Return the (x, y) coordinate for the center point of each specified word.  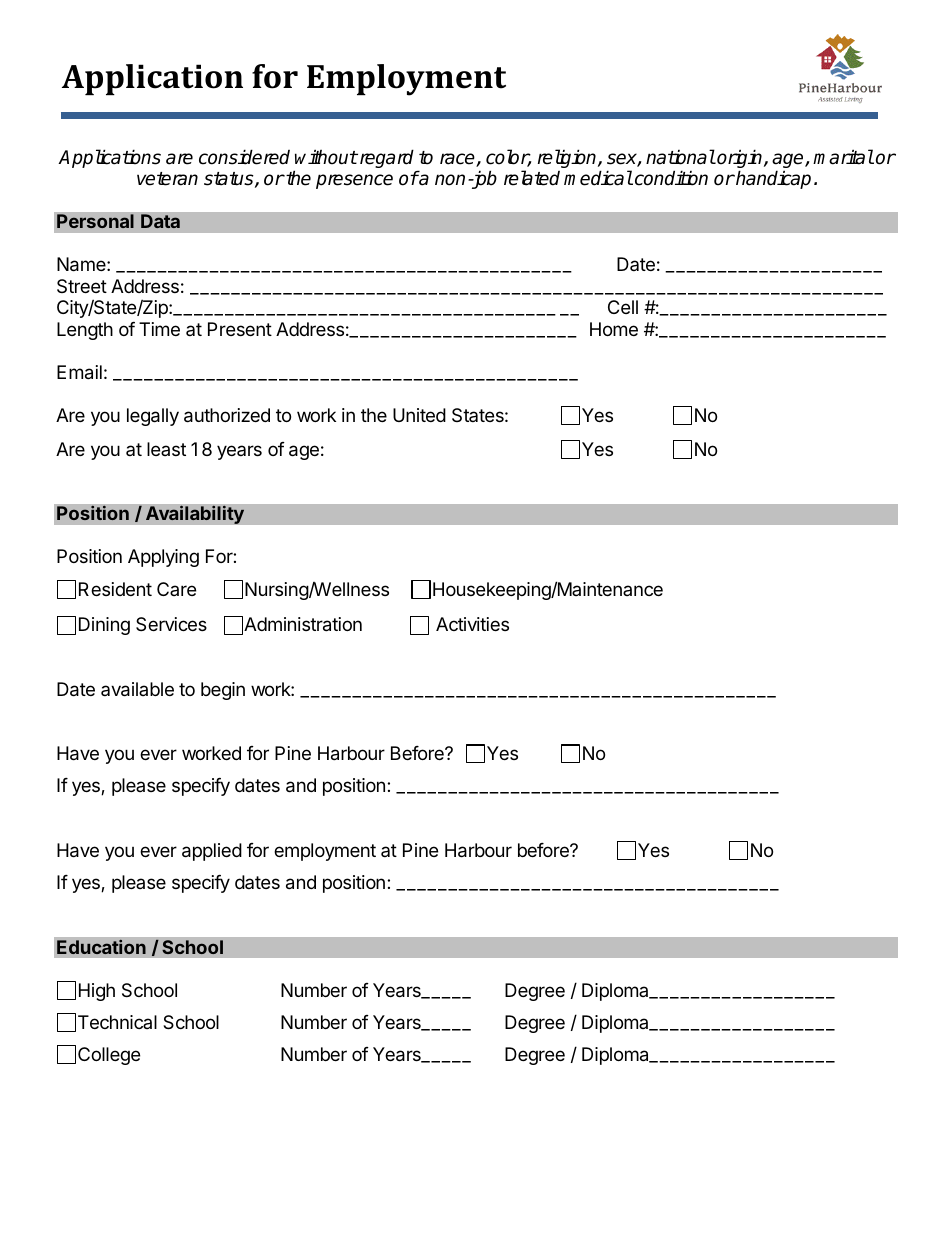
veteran (167, 179)
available (137, 689)
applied (212, 852)
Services (171, 624)
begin (223, 691)
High (97, 992)
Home (614, 329)
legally (153, 417)
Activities (472, 624)
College (109, 1056)
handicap (772, 179)
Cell (623, 307)
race (458, 160)
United (419, 415)
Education (101, 947)
